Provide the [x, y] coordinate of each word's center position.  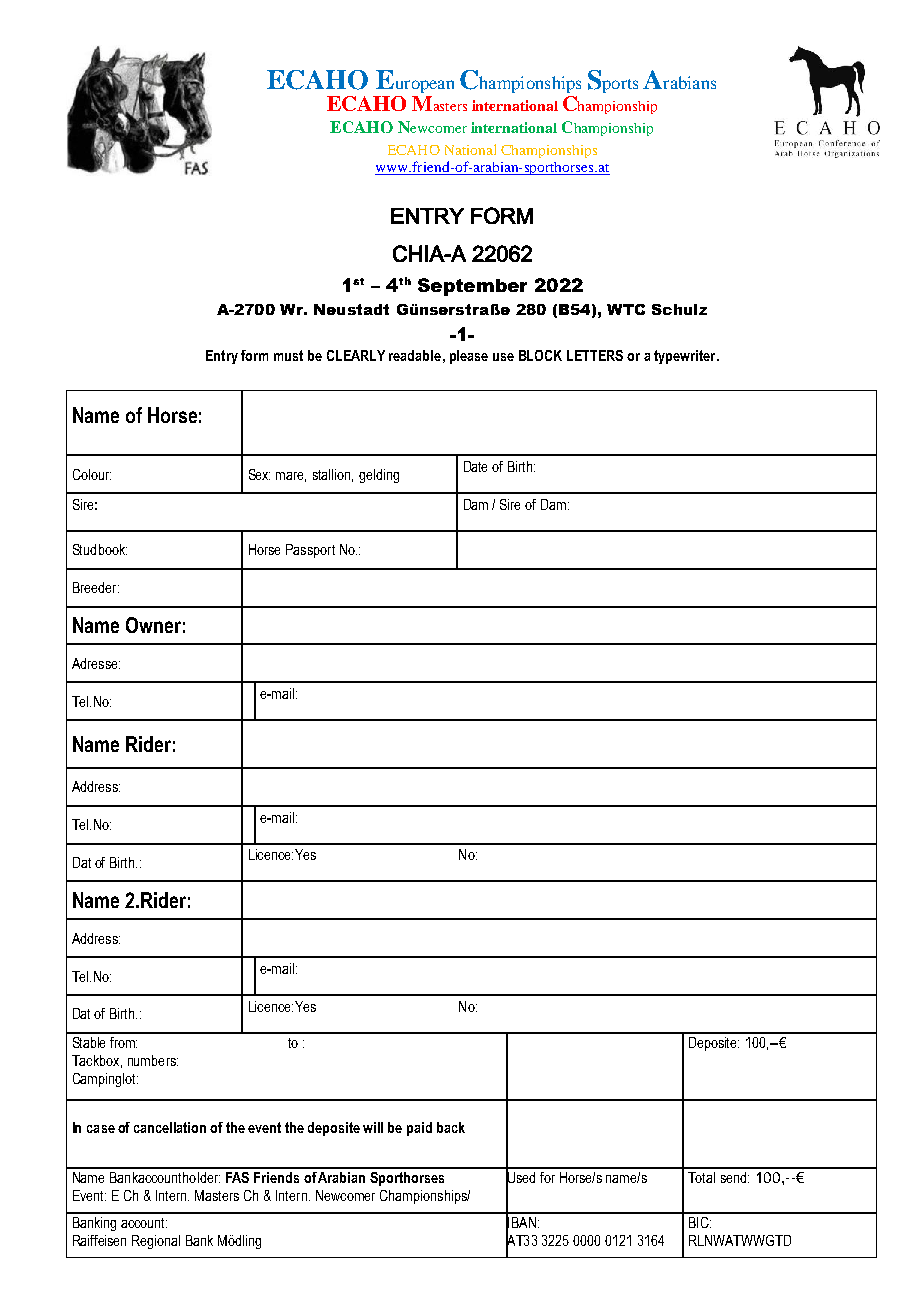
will [373, 1127]
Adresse [96, 663]
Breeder [96, 587]
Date [475, 466]
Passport [310, 551]
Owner [153, 625]
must [288, 355]
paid [419, 1129]
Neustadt [351, 309]
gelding [379, 476]
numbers [153, 1060]
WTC [626, 309]
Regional [156, 1242]
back [451, 1127]
